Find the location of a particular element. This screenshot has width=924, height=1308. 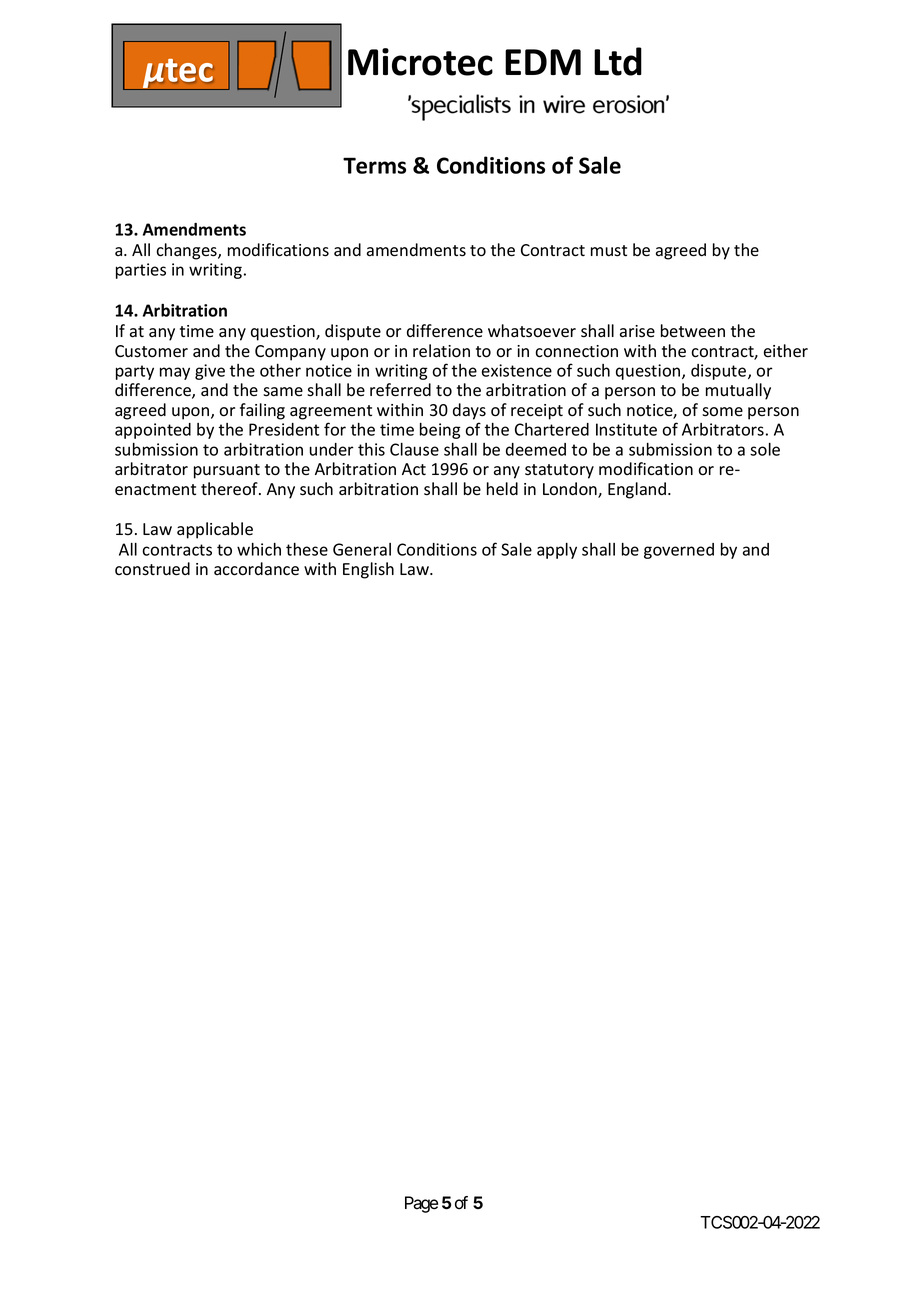

governed is located at coordinates (679, 551).
